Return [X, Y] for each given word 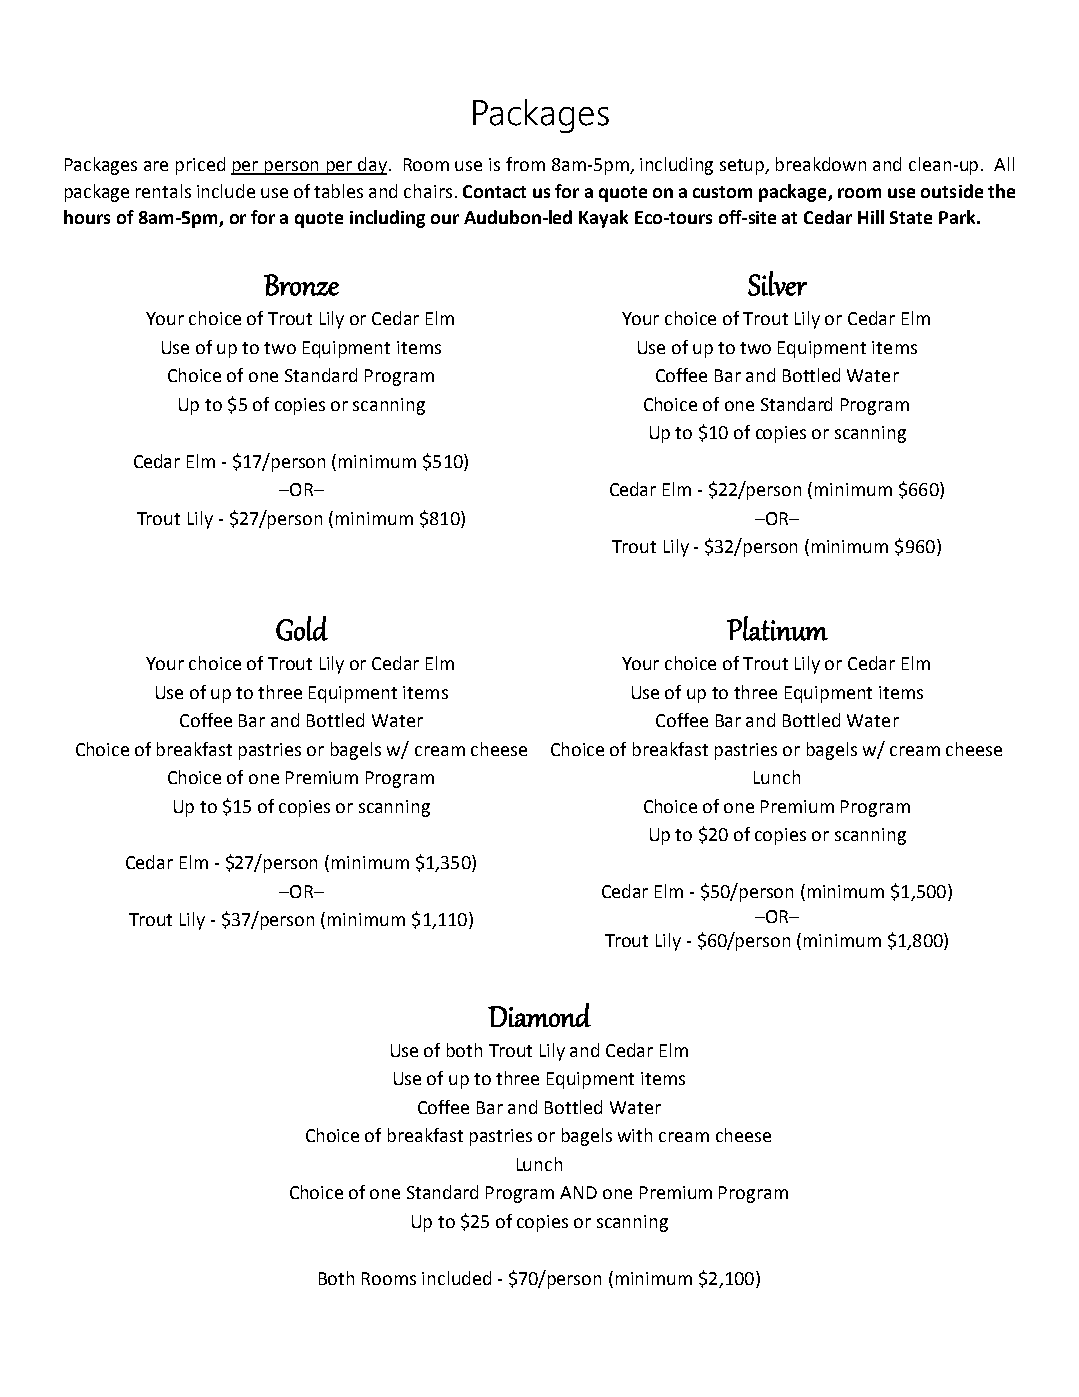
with [635, 1135]
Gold [302, 628]
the [1001, 191]
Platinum [777, 628]
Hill [871, 217]
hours [87, 217]
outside [952, 191]
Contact [494, 191]
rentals [163, 191]
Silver [777, 283]
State [911, 217]
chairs [428, 191]
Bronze [301, 285]
